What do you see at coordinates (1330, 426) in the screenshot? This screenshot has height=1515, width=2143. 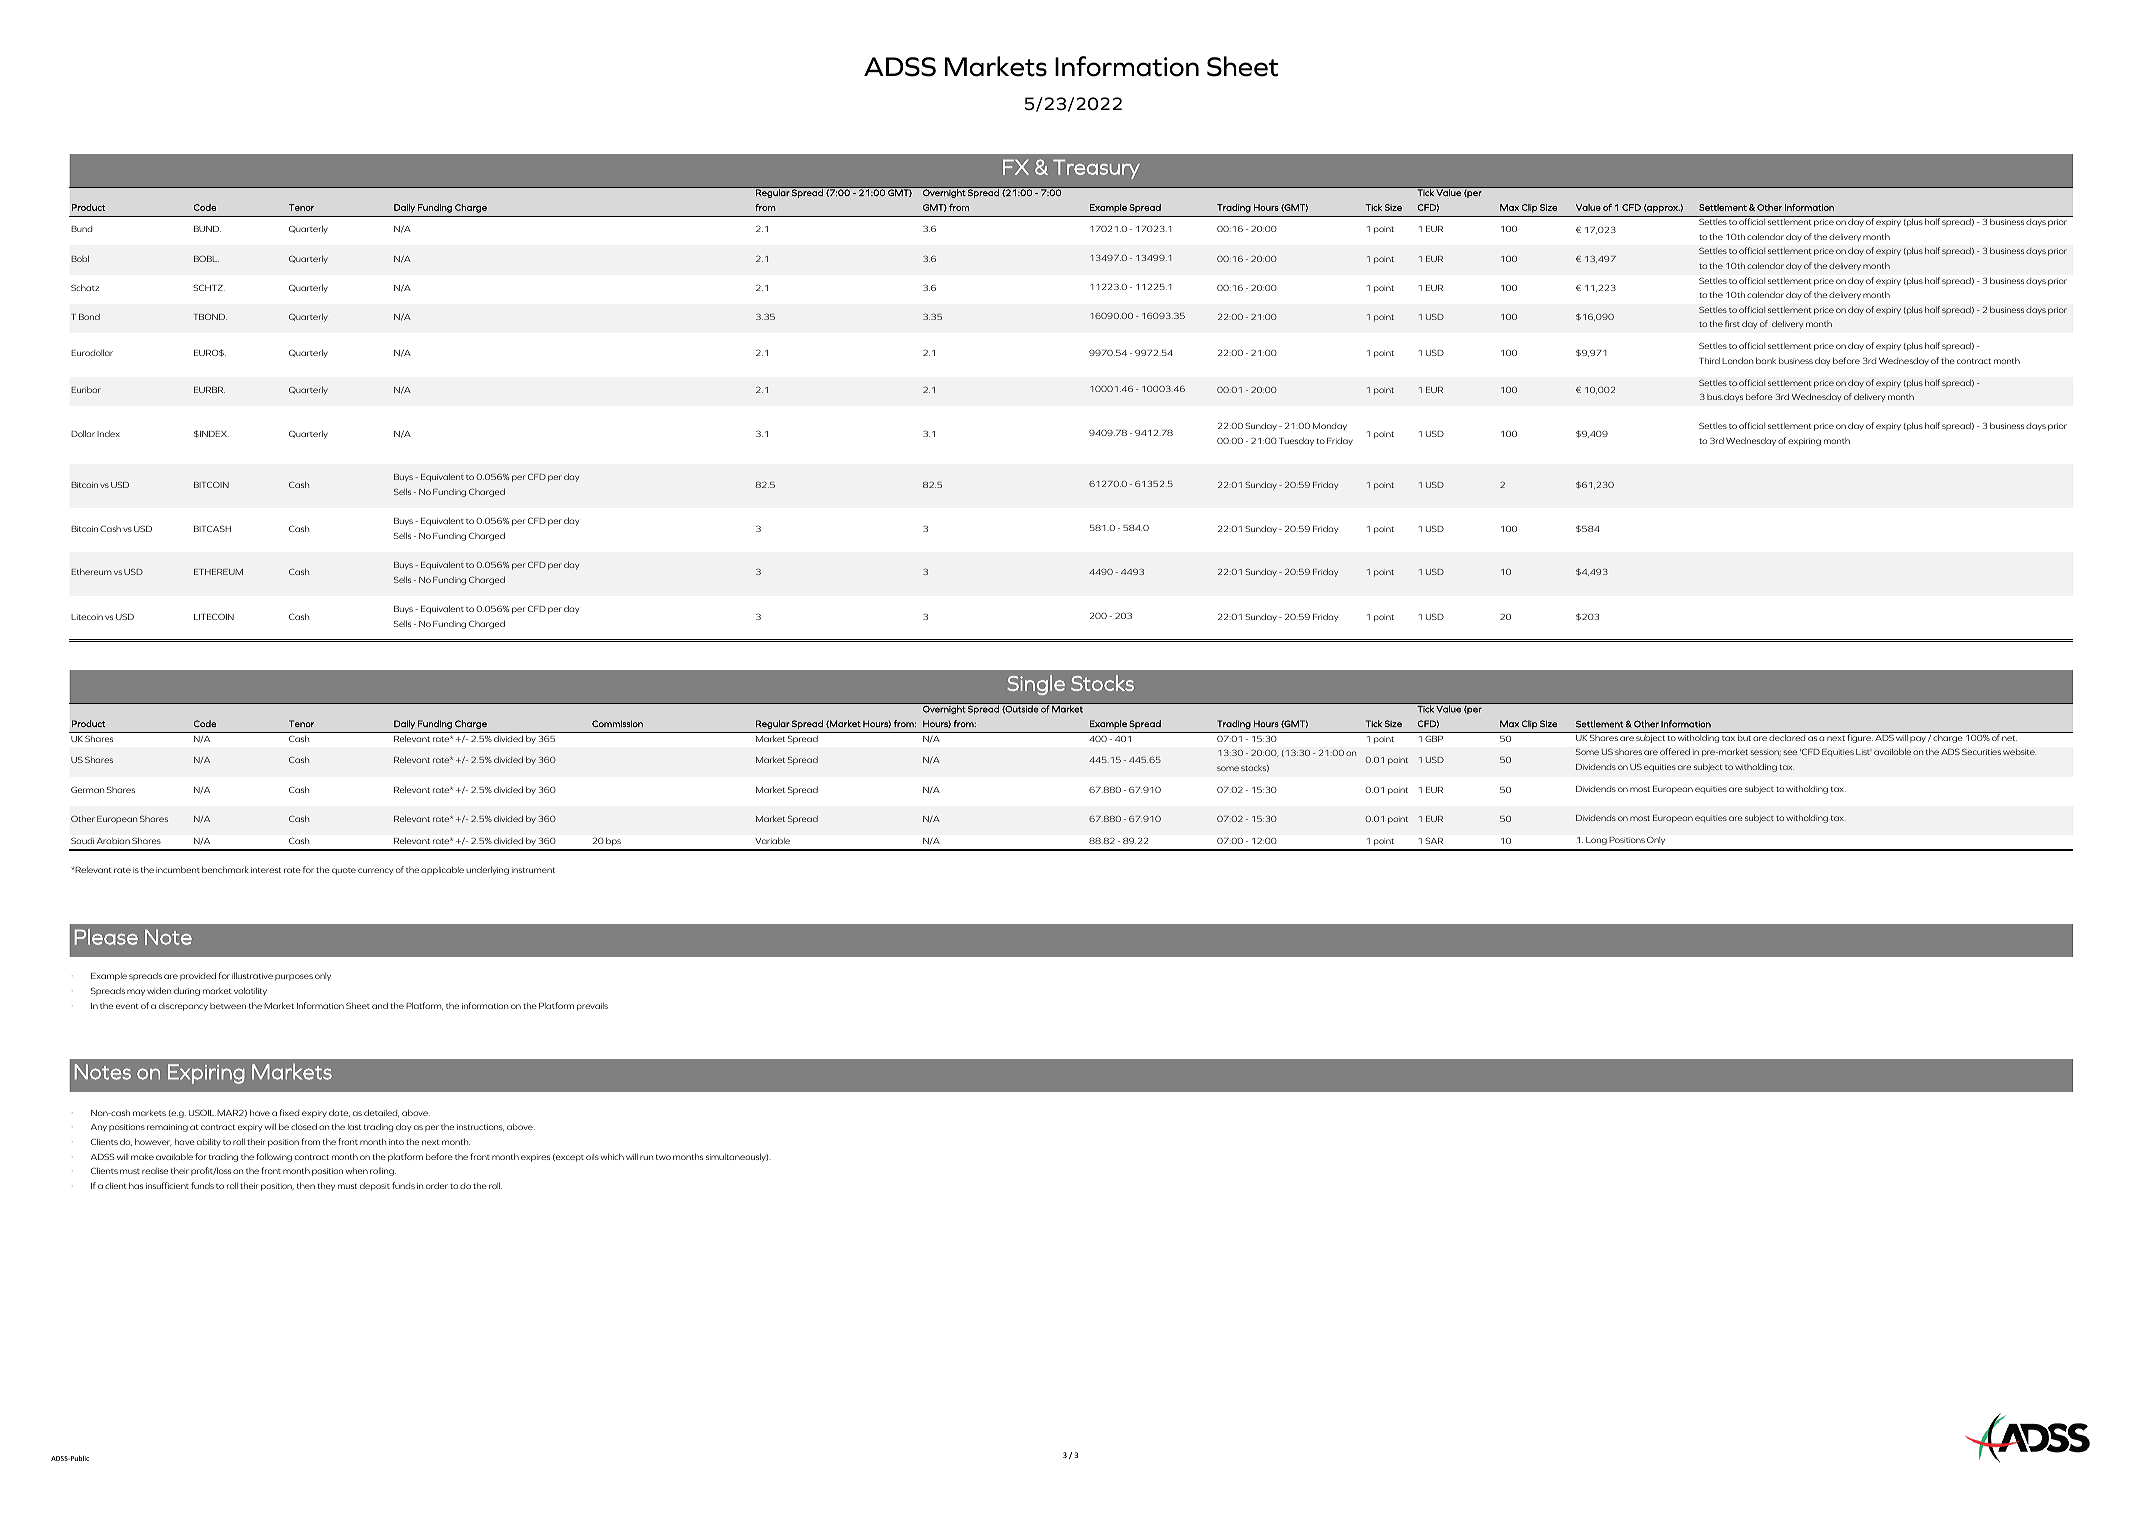 I see `Monday` at bounding box center [1330, 426].
